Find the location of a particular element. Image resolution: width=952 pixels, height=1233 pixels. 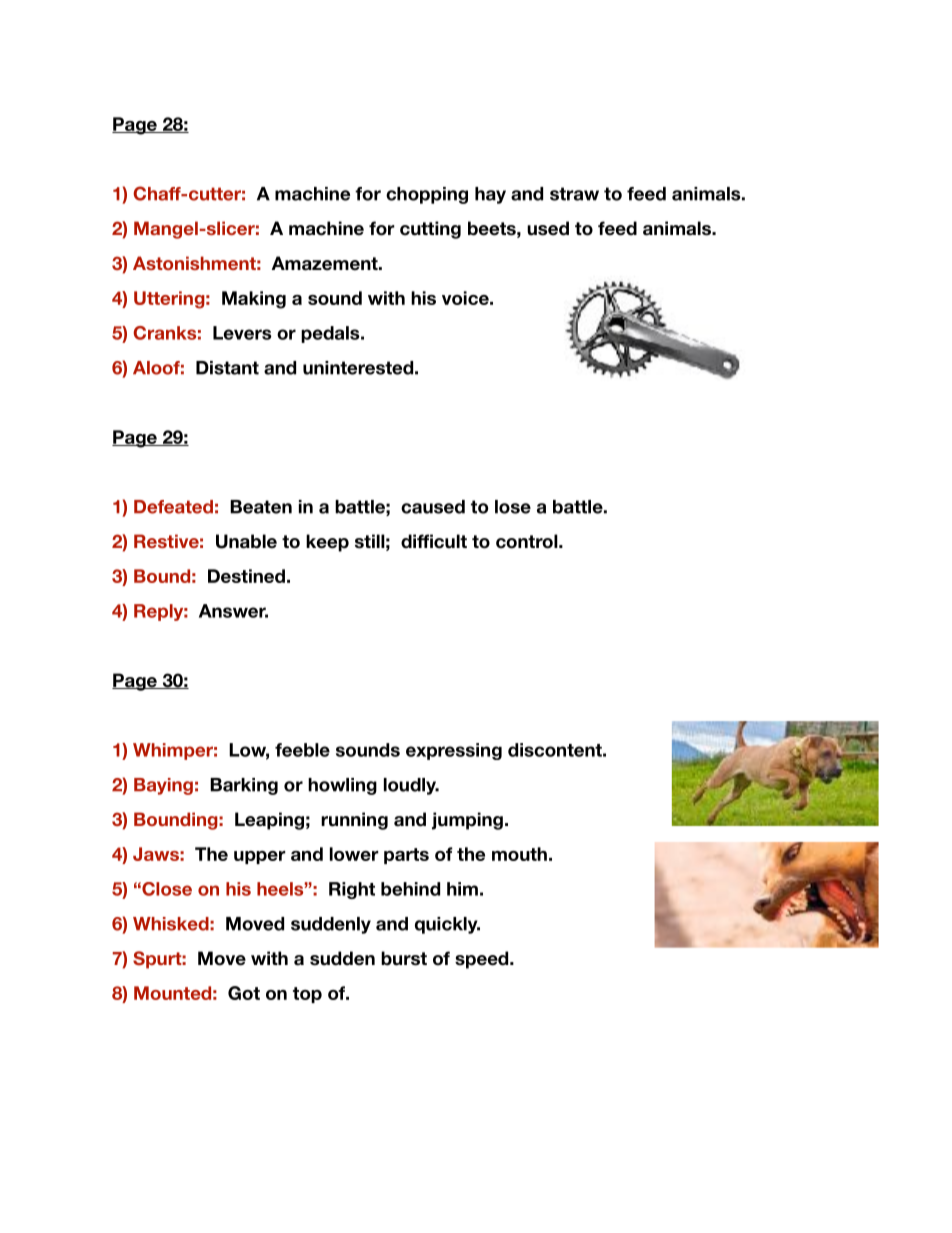

howling is located at coordinates (342, 786).
